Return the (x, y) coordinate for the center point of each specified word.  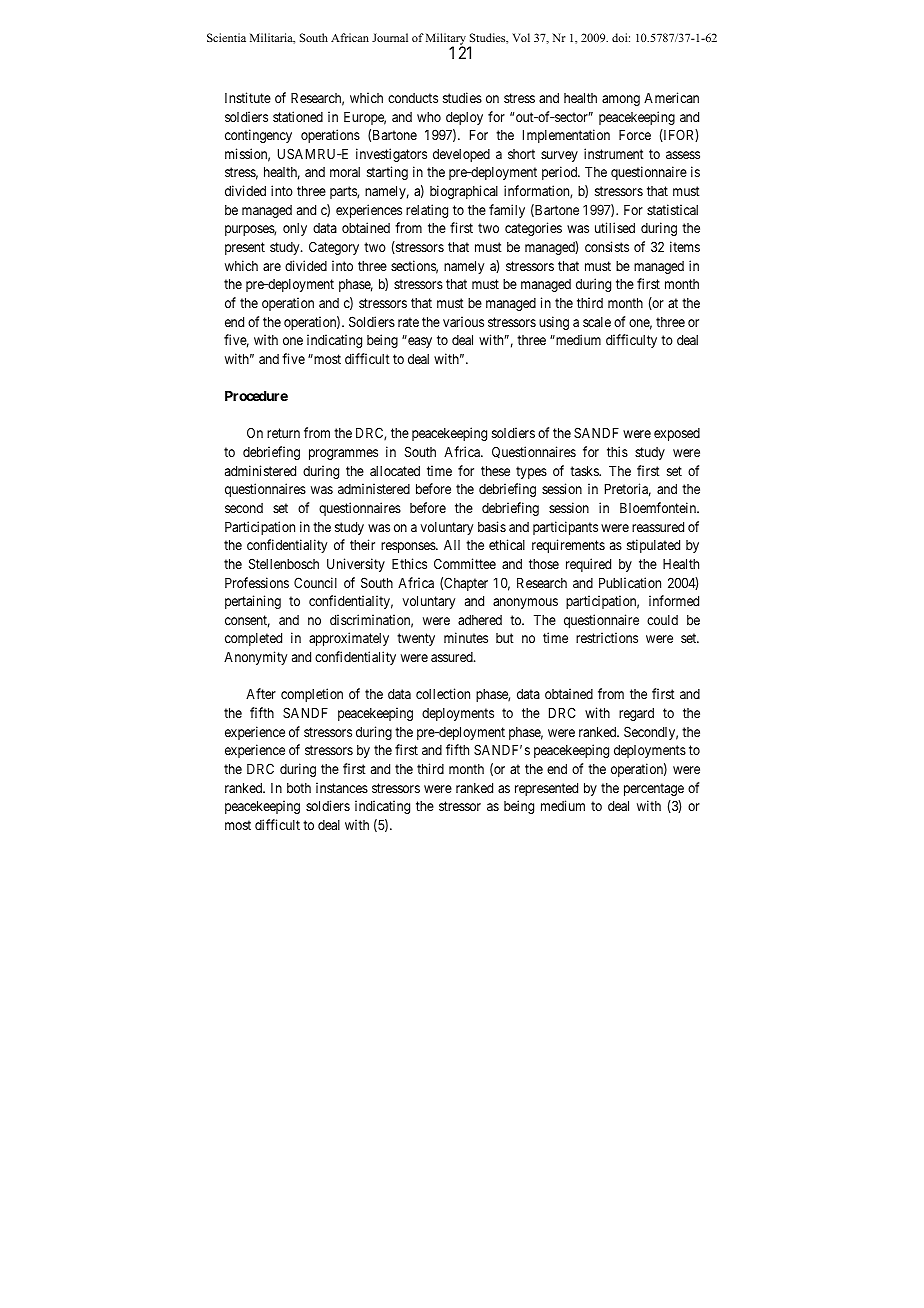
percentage (654, 789)
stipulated (653, 546)
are (272, 267)
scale (597, 322)
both (299, 788)
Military (447, 40)
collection (443, 693)
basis (492, 526)
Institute (248, 97)
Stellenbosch (284, 563)
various (463, 321)
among (621, 100)
